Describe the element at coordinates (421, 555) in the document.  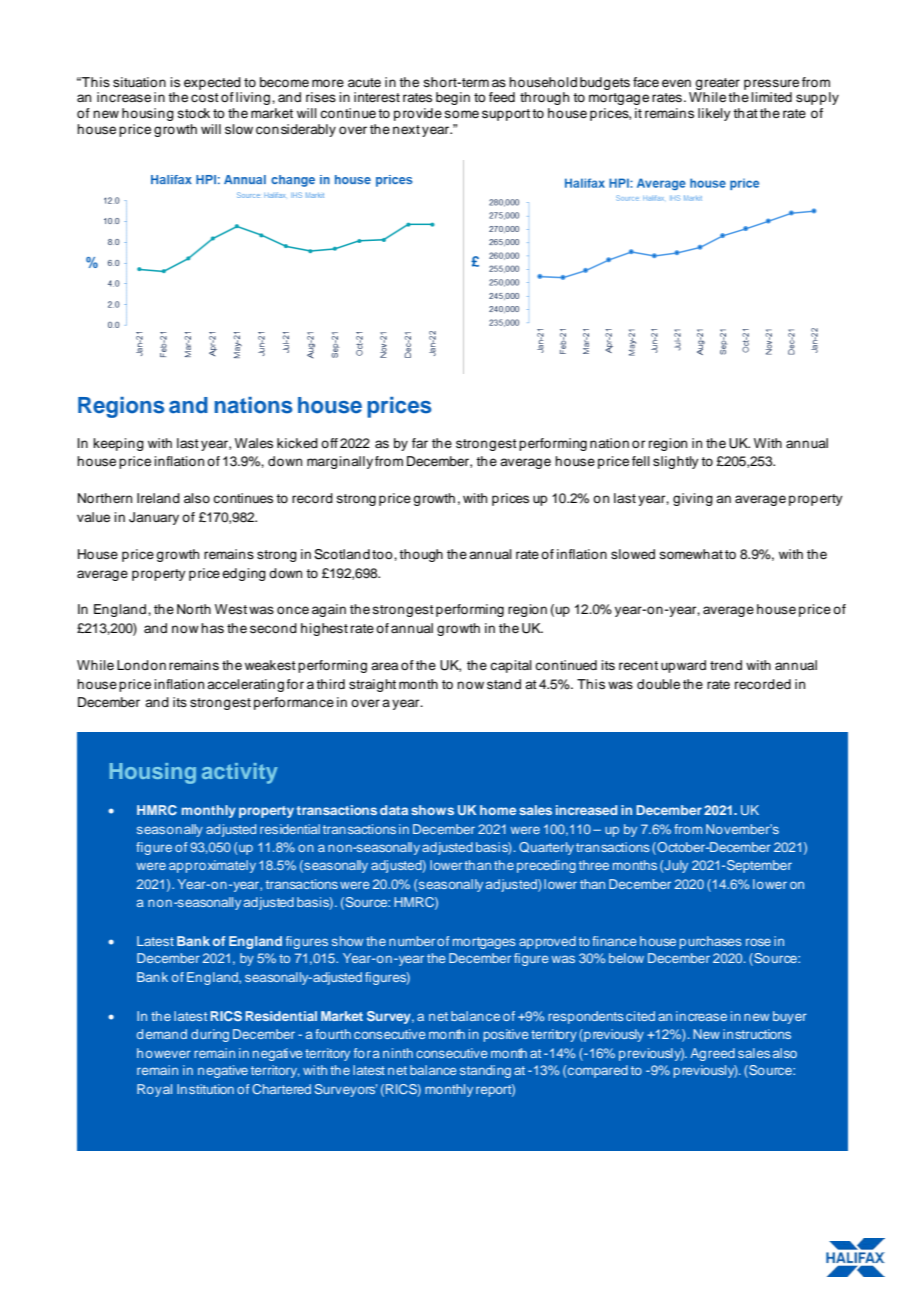
I see `though` at that location.
